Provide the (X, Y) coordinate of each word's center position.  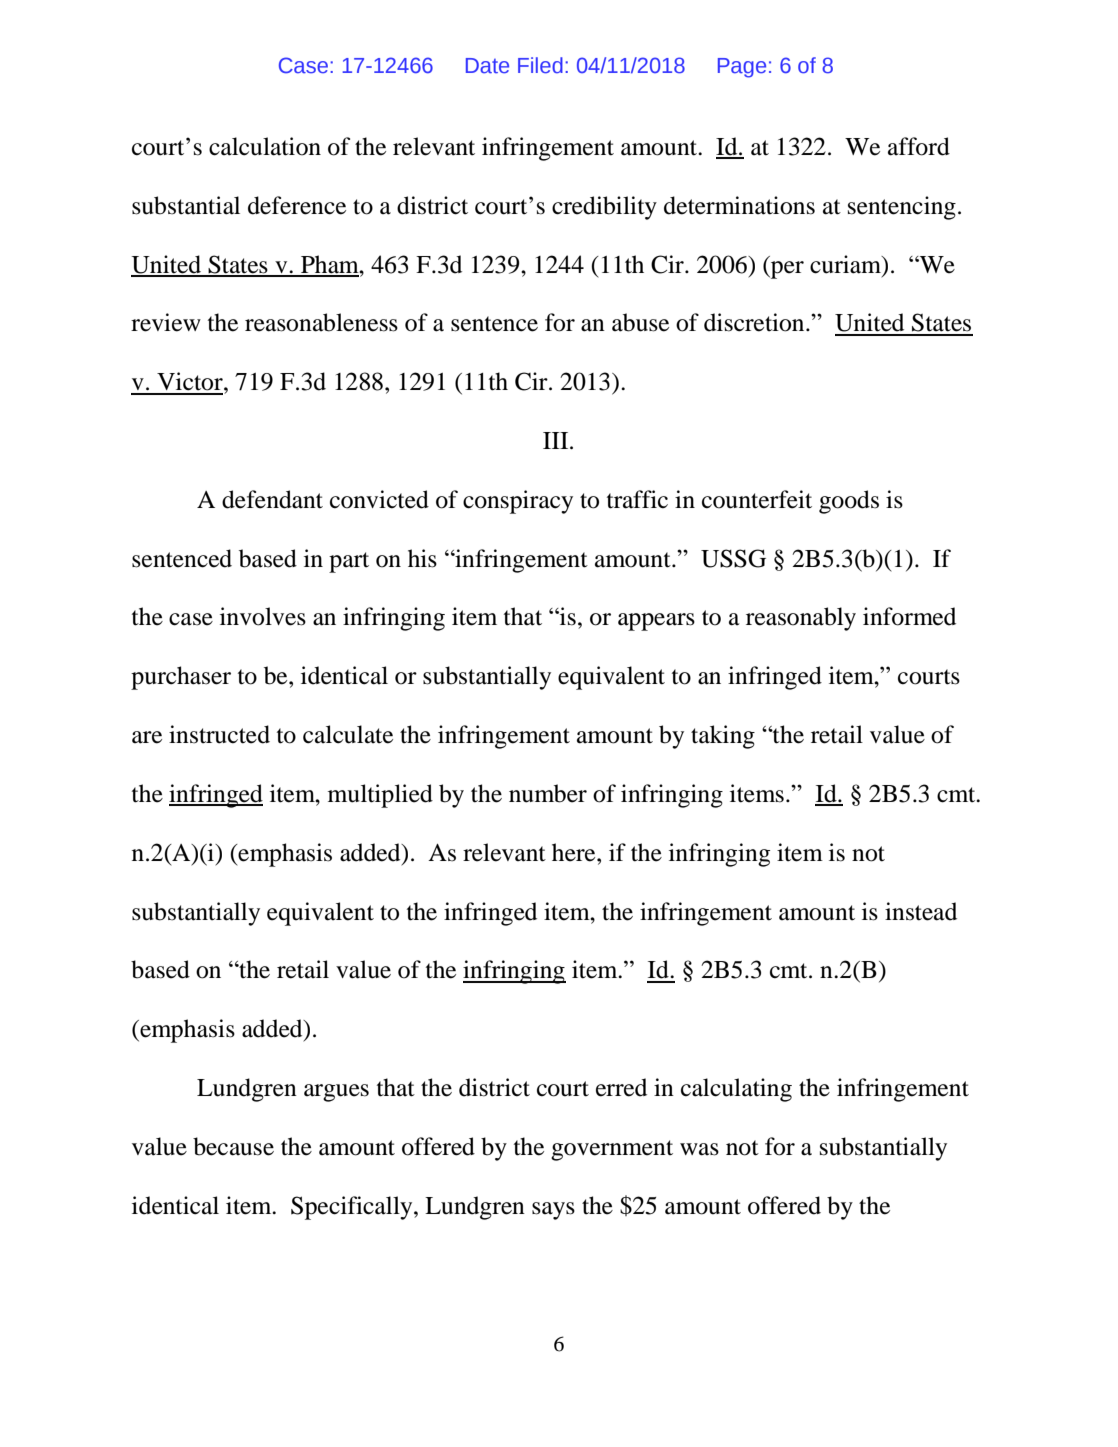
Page (742, 68)
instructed (219, 734)
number (548, 793)
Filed (540, 65)
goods (849, 502)
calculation (265, 146)
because (233, 1146)
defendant (272, 499)
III (557, 440)
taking (723, 737)
